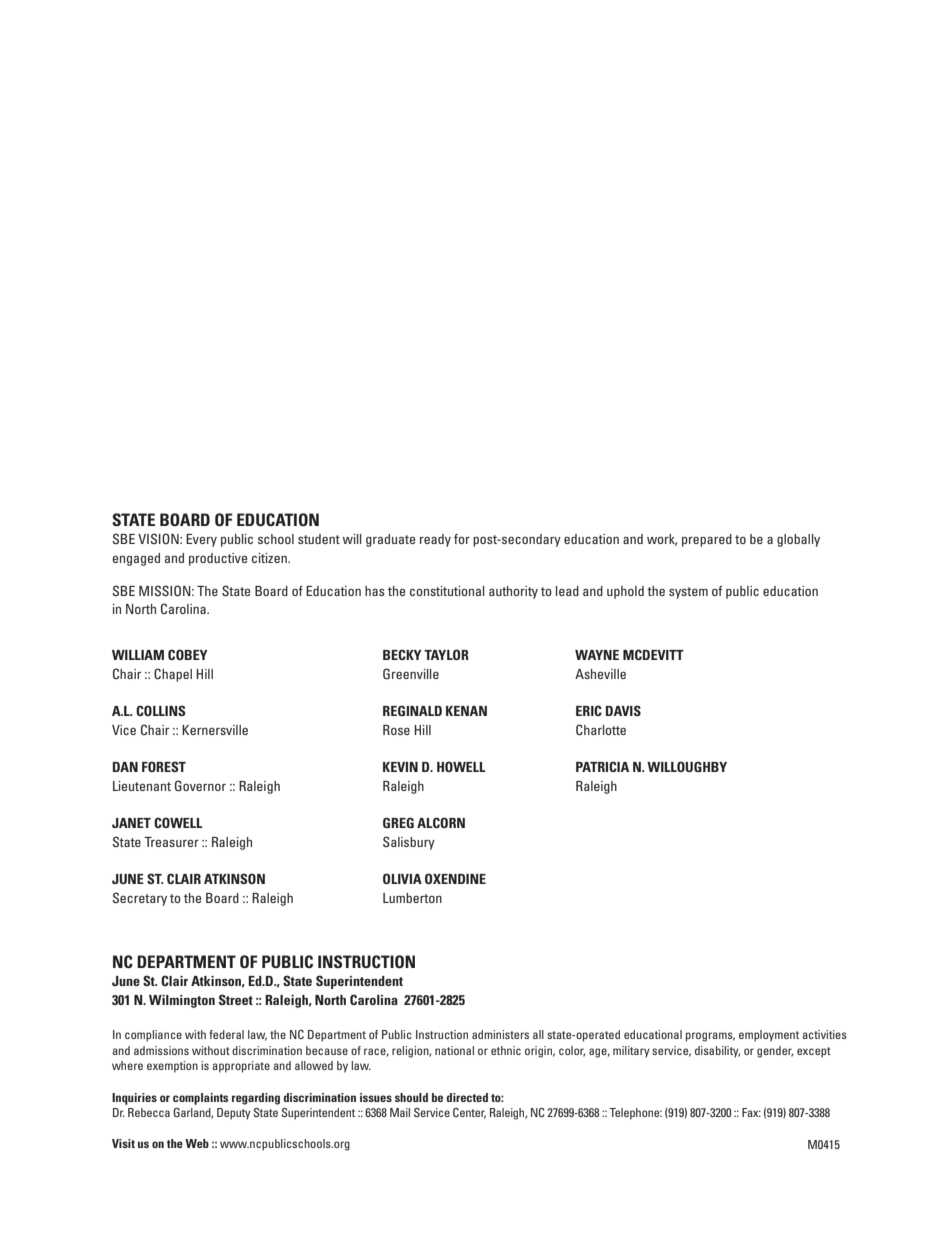 Image resolution: width=952 pixels, height=1233 pixels. I want to click on productive, so click(218, 559).
